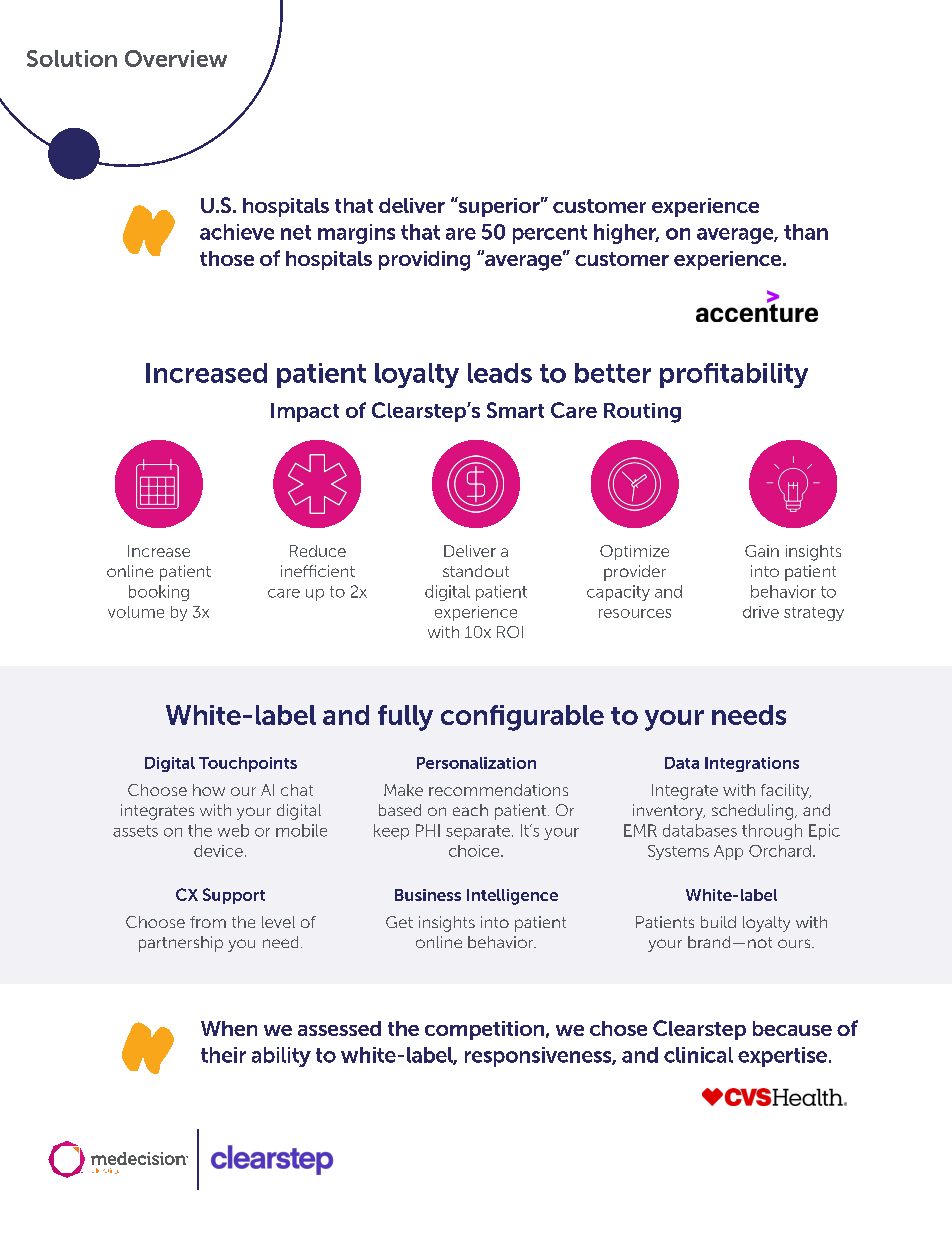 The height and width of the page is (1233, 952). What do you see at coordinates (339, 1028) in the page?
I see `assessed` at bounding box center [339, 1028].
